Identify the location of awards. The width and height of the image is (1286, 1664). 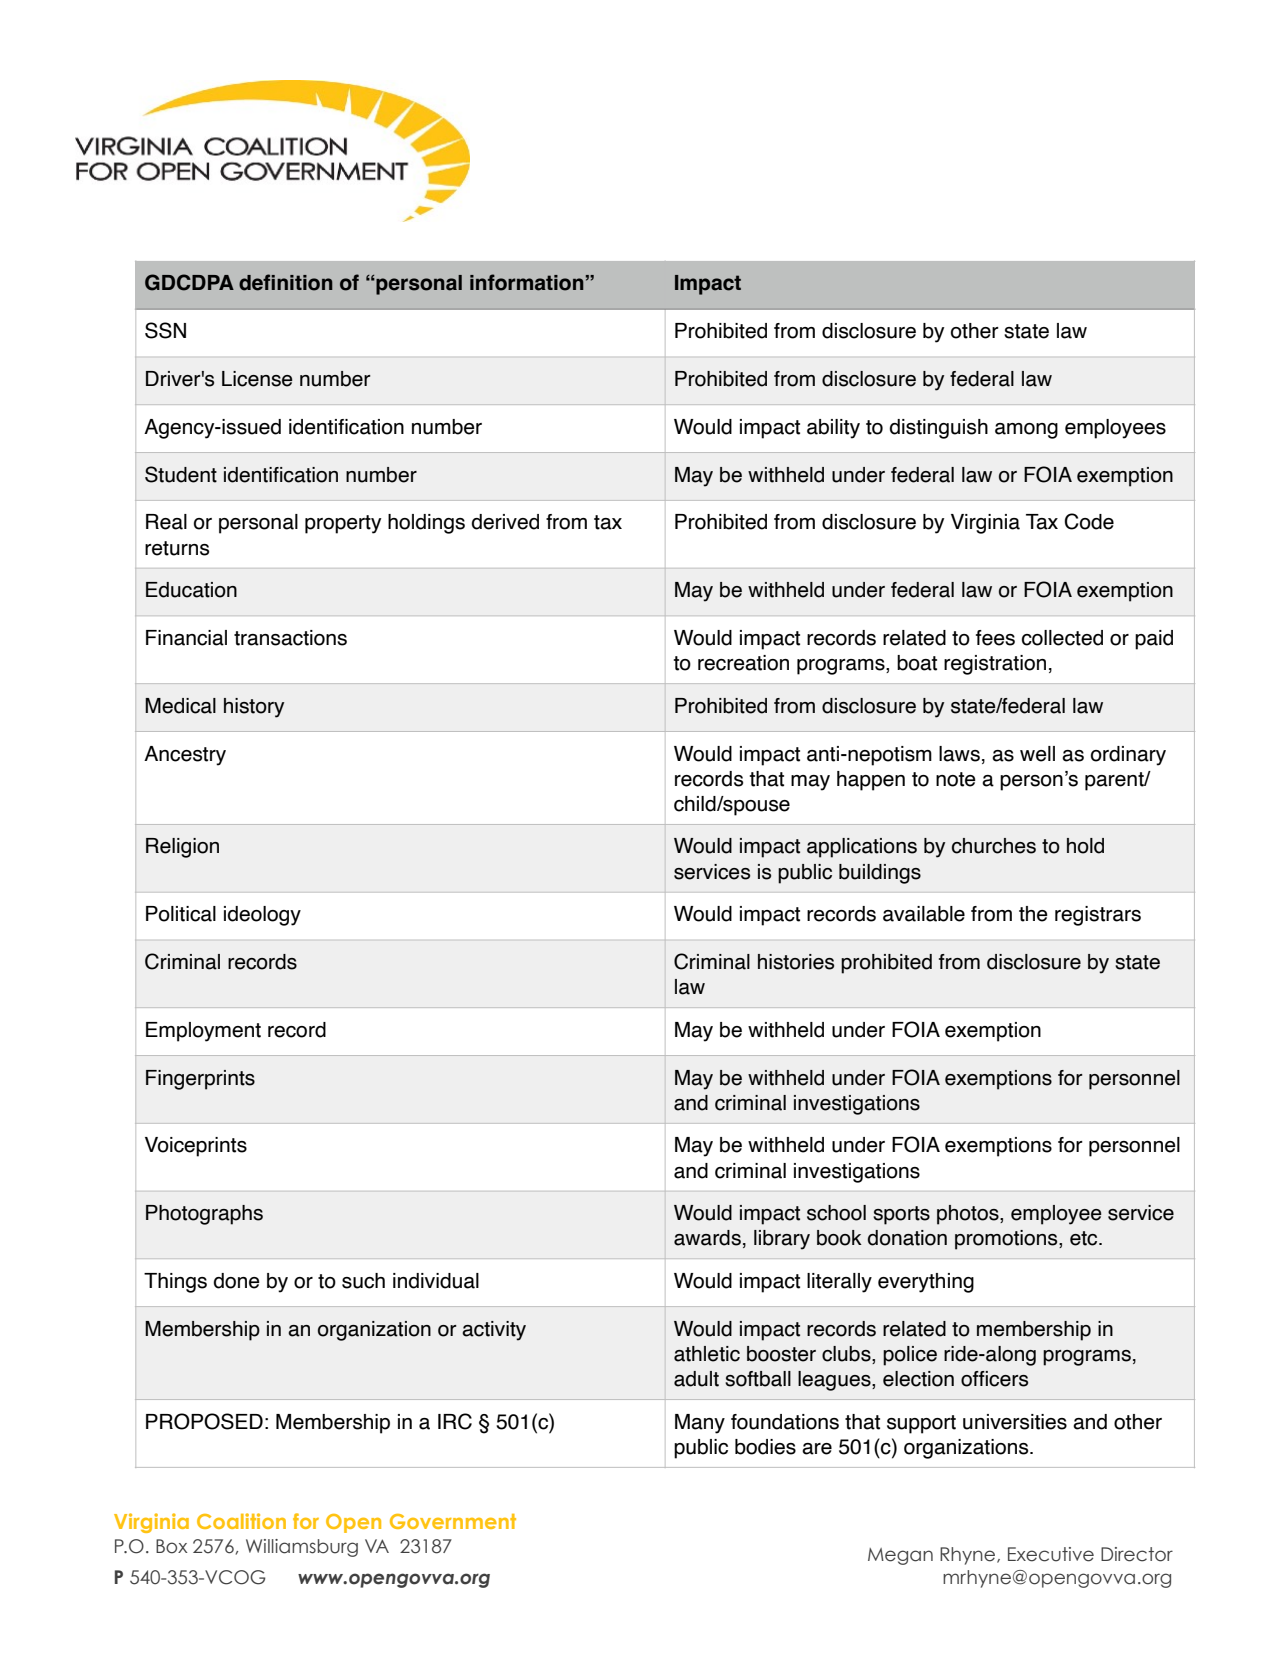
(707, 1238).
